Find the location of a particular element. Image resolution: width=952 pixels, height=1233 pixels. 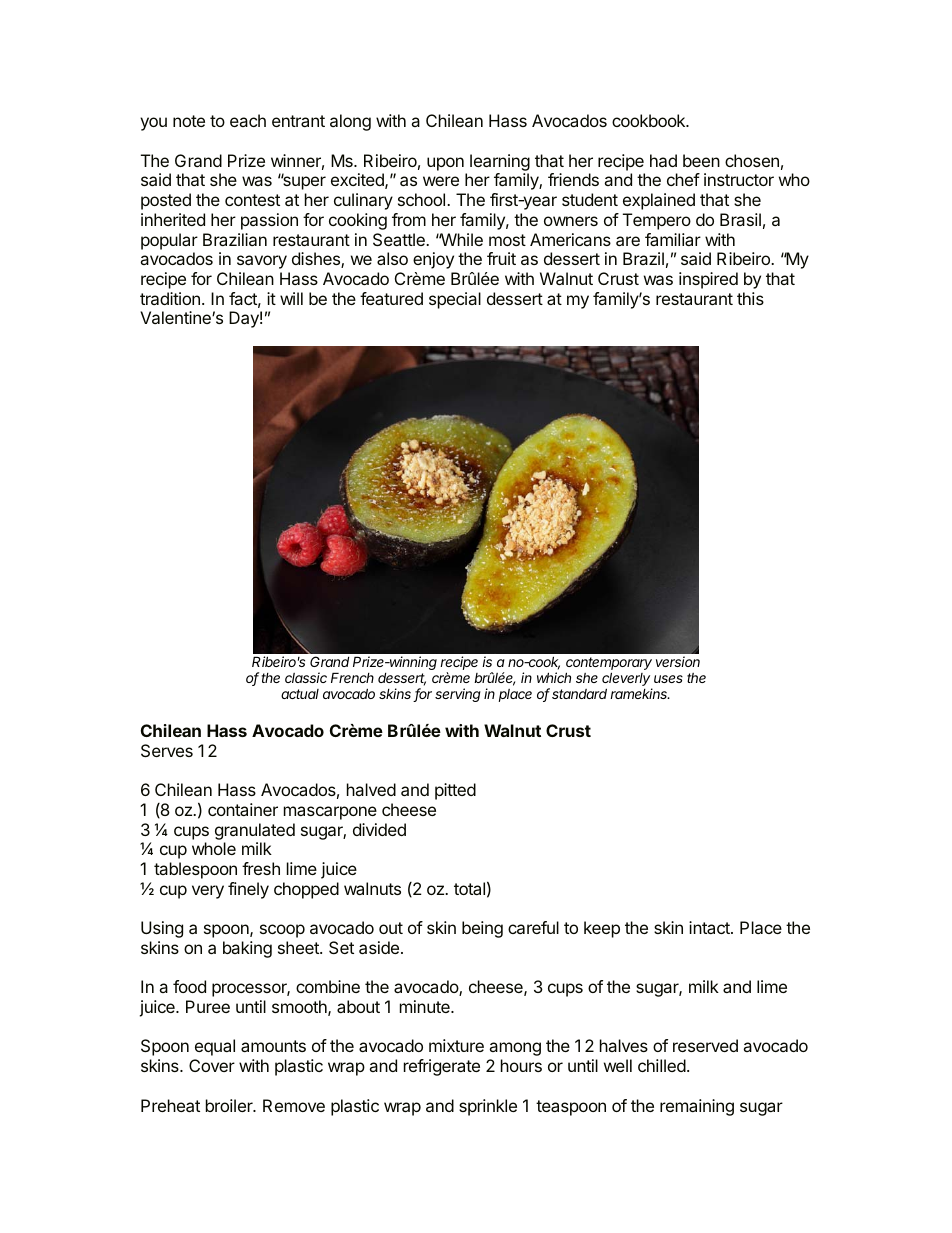

each is located at coordinates (248, 120).
